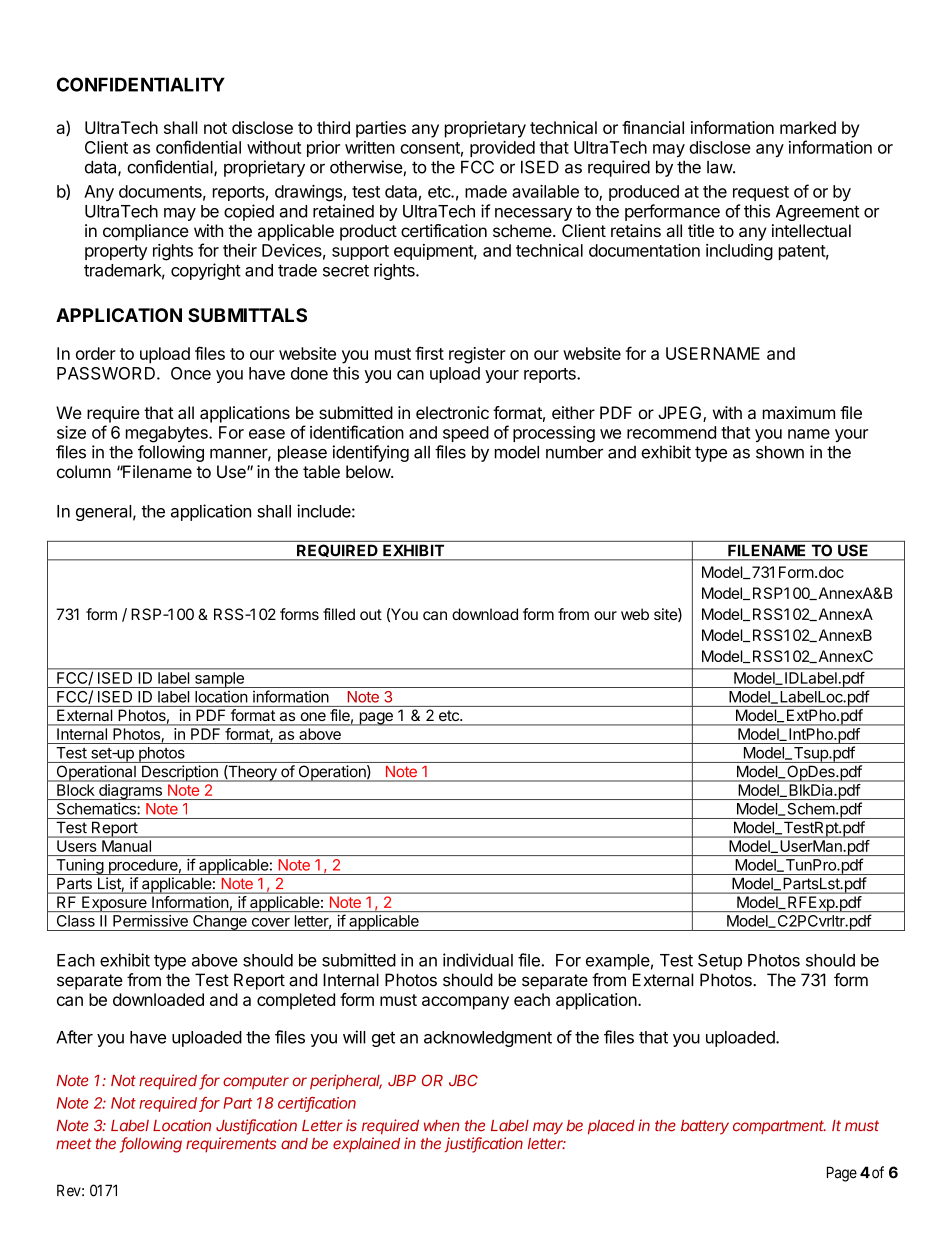 The width and height of the document is (952, 1233). Describe the element at coordinates (79, 867) in the document. I see `Tuning` at that location.
